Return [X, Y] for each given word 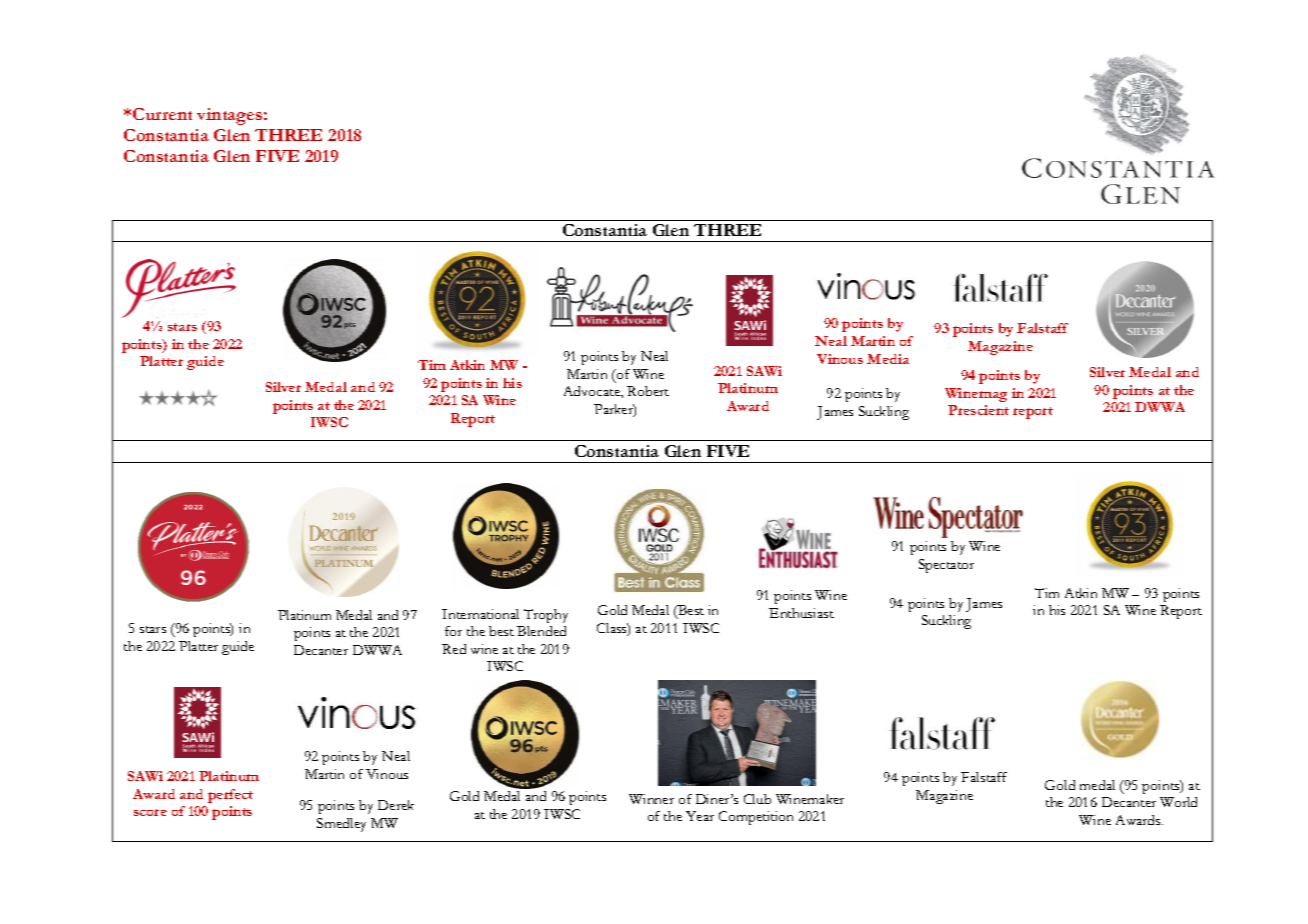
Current [162, 114]
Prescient [978, 410]
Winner [651, 799]
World [1178, 802]
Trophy [546, 616]
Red [454, 649]
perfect [230, 796]
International [480, 614]
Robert [648, 391]
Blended [541, 631]
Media [888, 359]
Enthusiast [801, 613]
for [453, 631]
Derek [396, 805]
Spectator [946, 566]
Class [613, 629]
